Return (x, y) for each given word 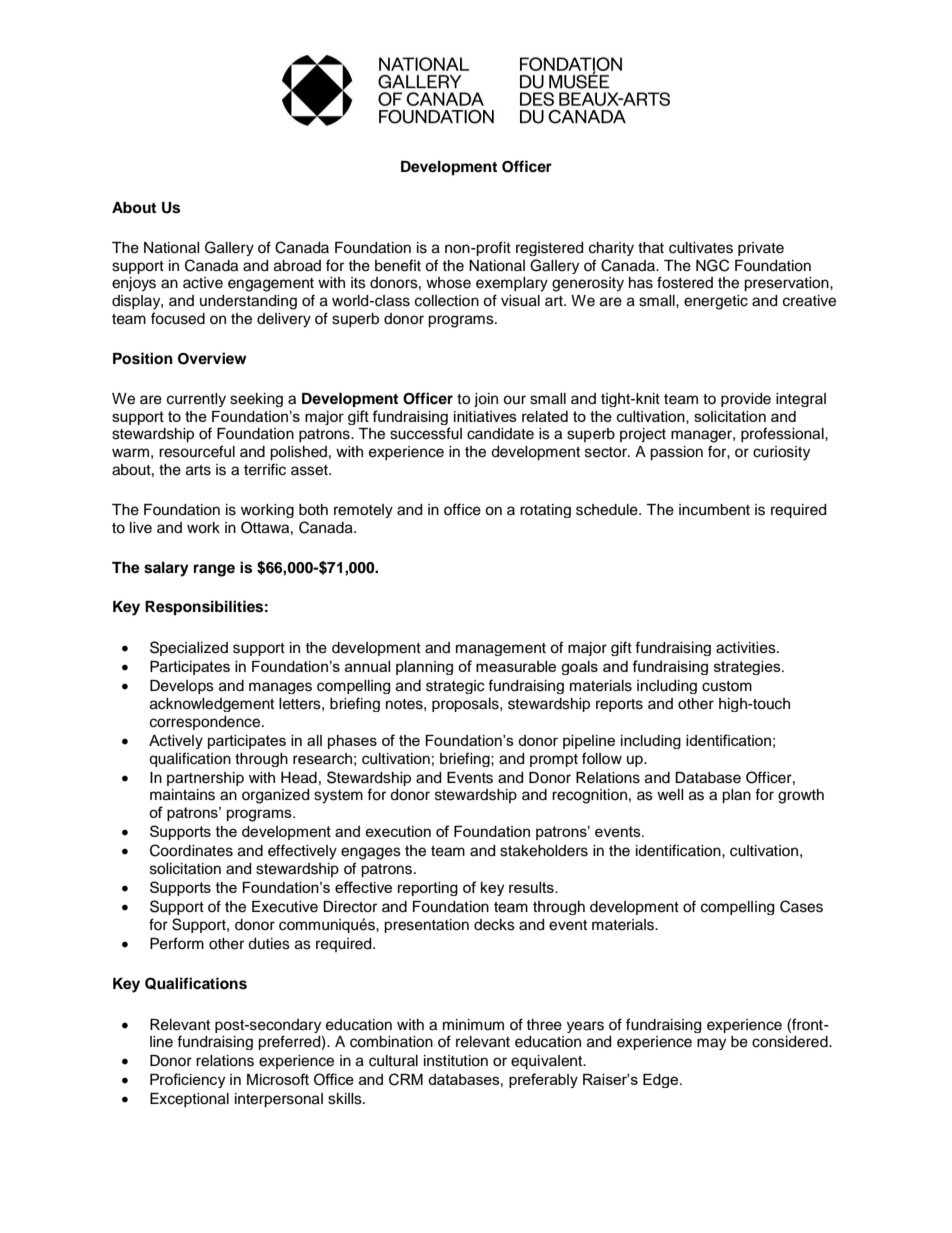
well (670, 795)
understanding (248, 302)
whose (448, 283)
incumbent (714, 510)
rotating (545, 511)
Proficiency (187, 1080)
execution (398, 831)
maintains (182, 795)
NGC (712, 265)
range (214, 570)
